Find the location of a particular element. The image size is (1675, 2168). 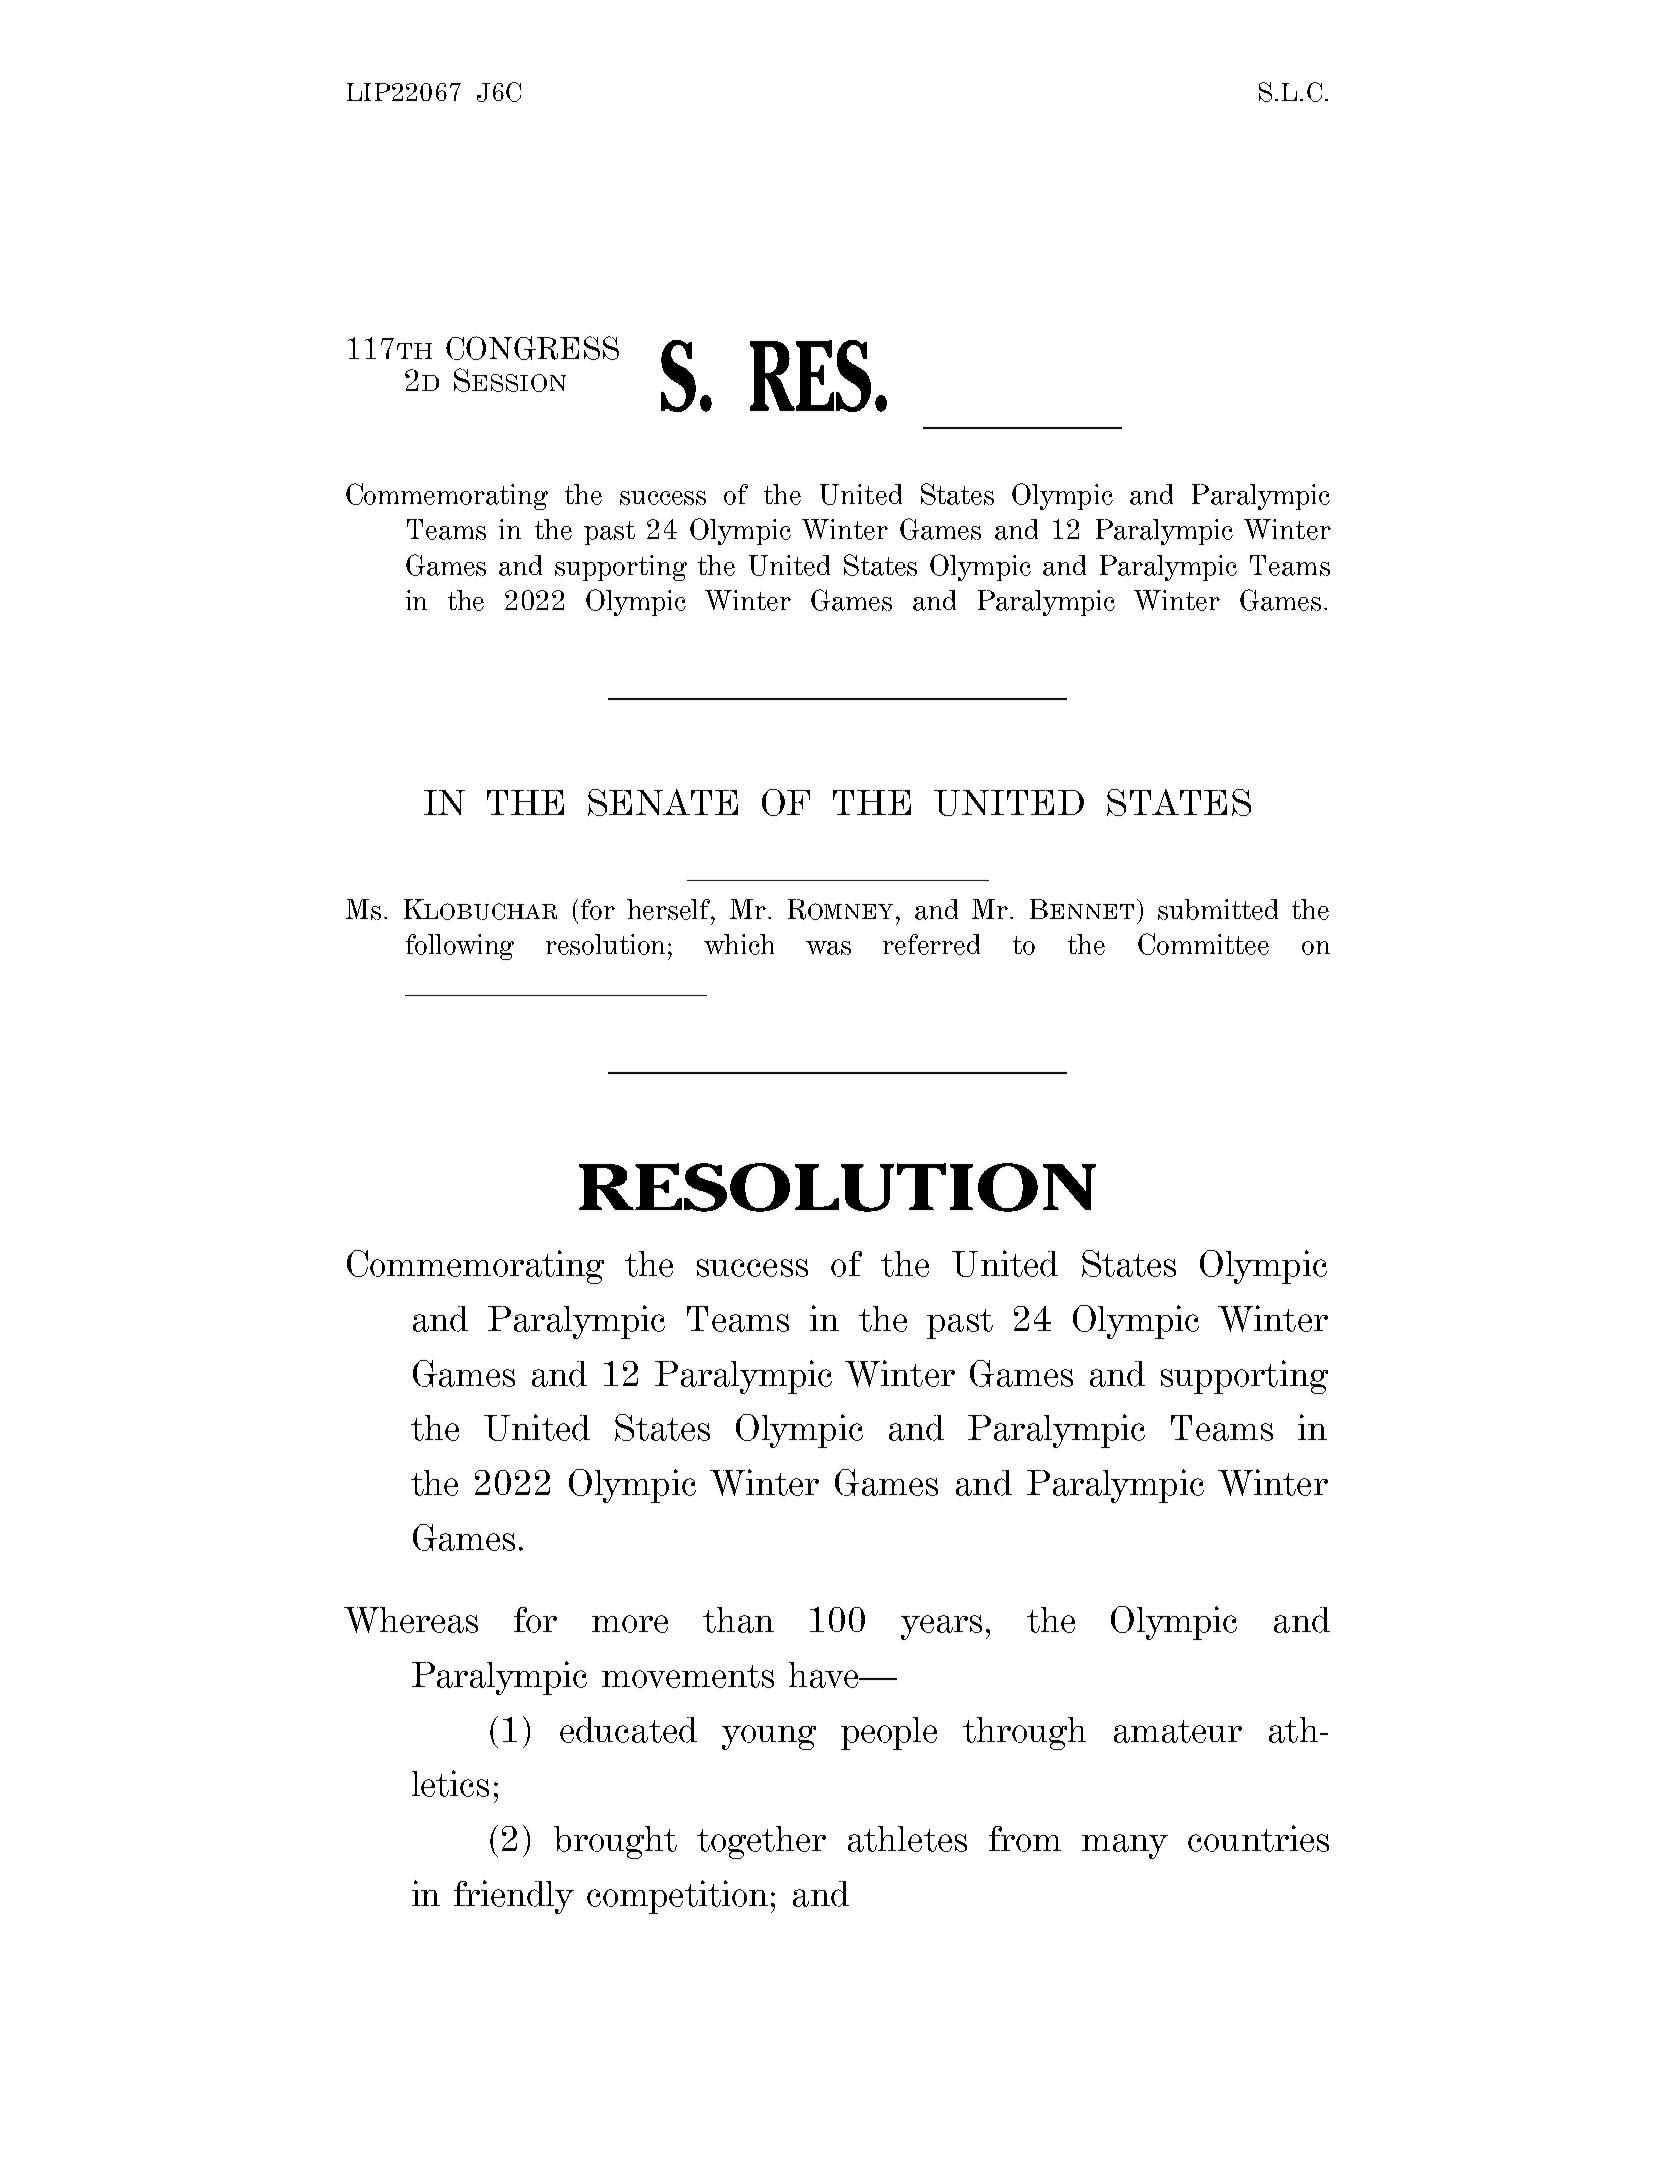

friendly is located at coordinates (514, 1897).
